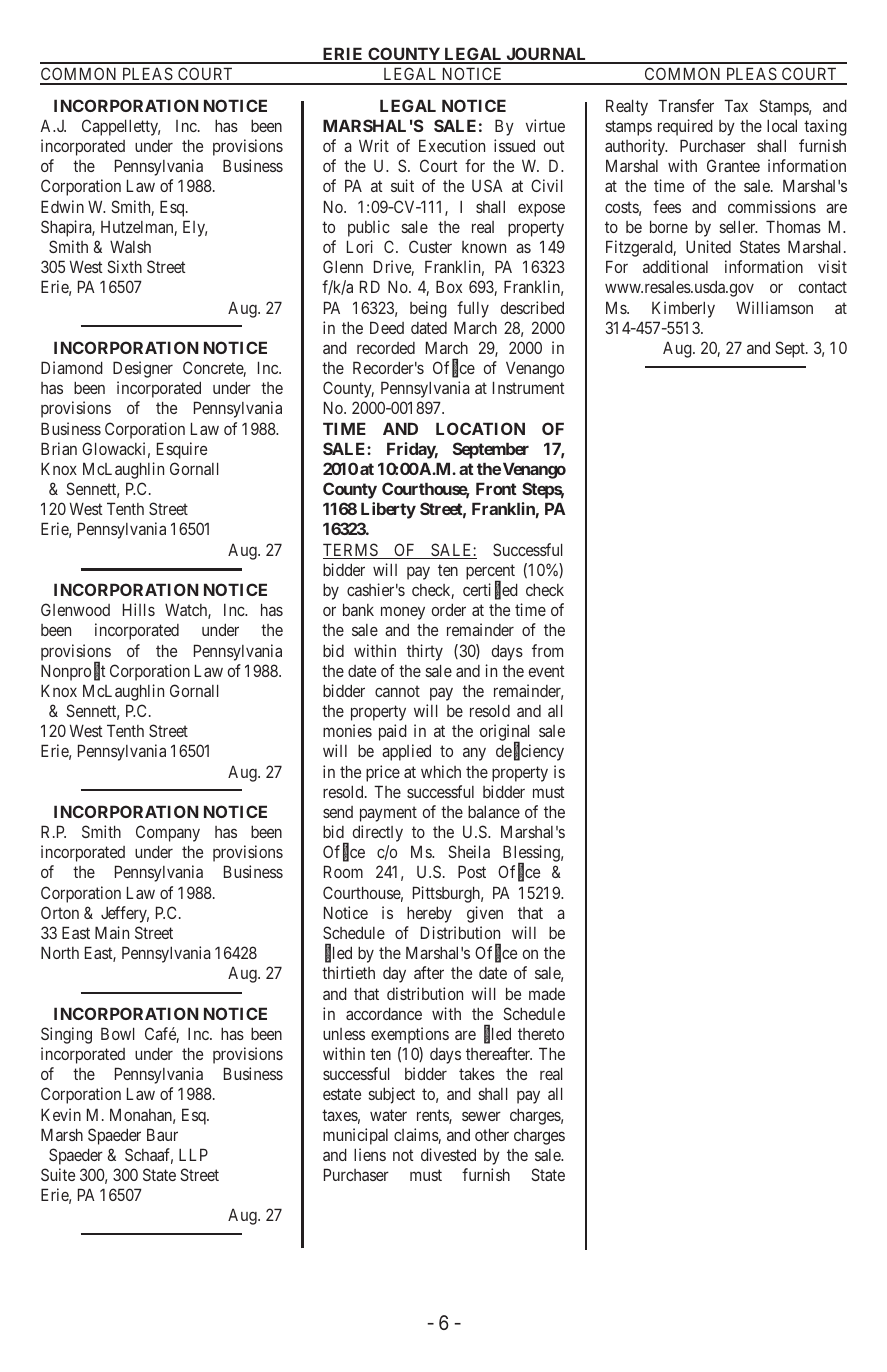 The height and width of the screenshot is (1372, 887). What do you see at coordinates (547, 650) in the screenshot?
I see `from` at bounding box center [547, 650].
